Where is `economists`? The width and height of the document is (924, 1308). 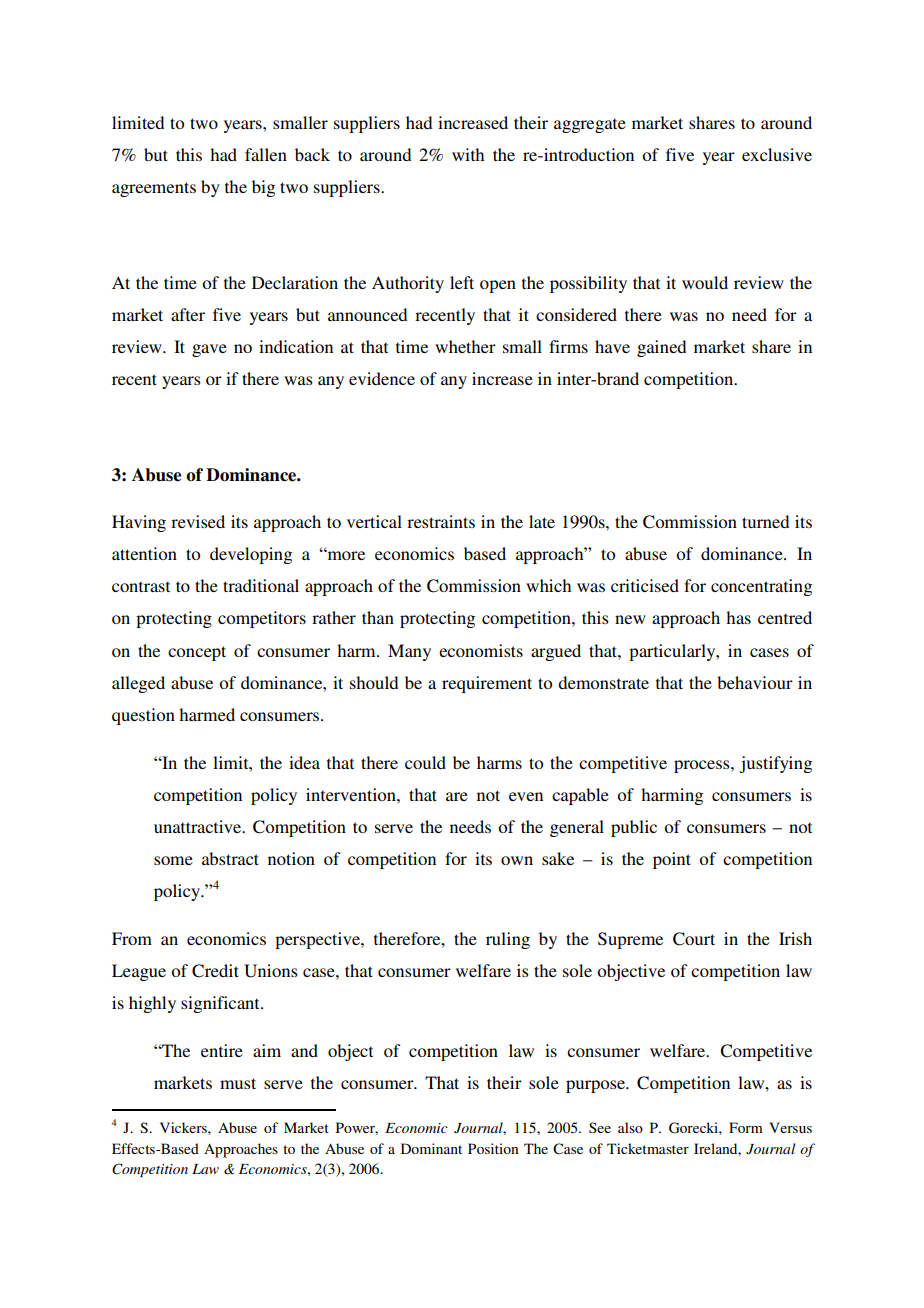
economists is located at coordinates (481, 650).
